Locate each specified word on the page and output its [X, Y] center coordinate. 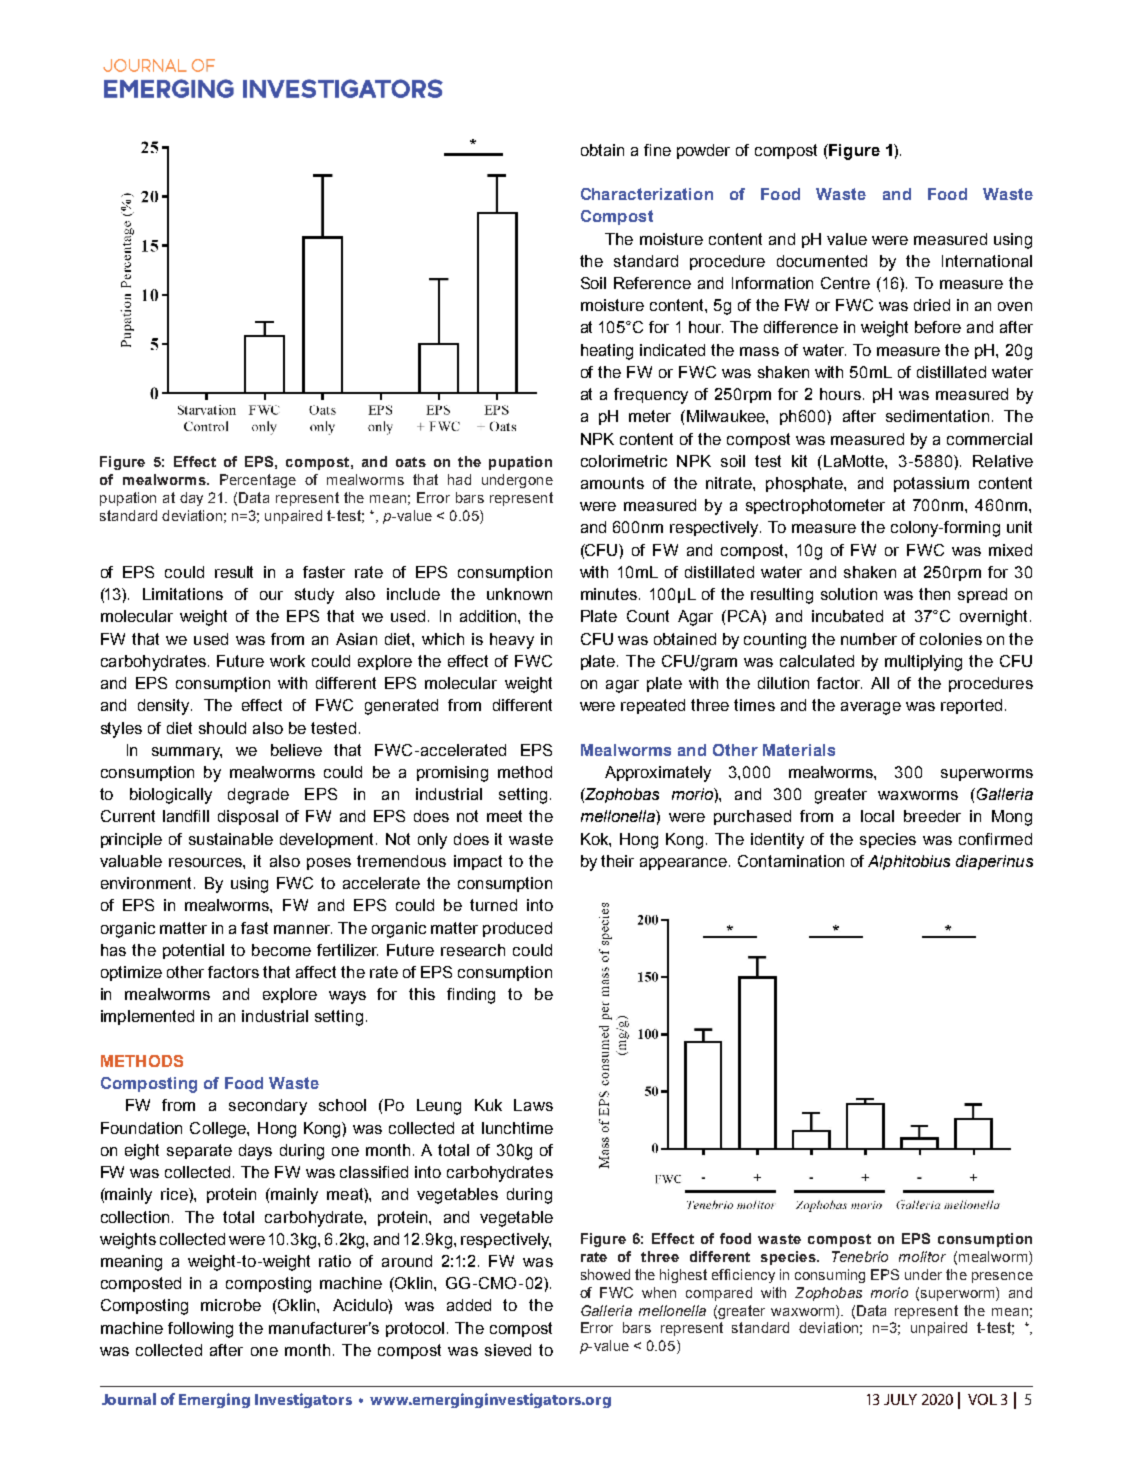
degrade [258, 796]
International [987, 261]
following [200, 1330]
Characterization [647, 194]
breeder [932, 816]
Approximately [658, 774]
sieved [508, 1350]
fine [657, 150]
